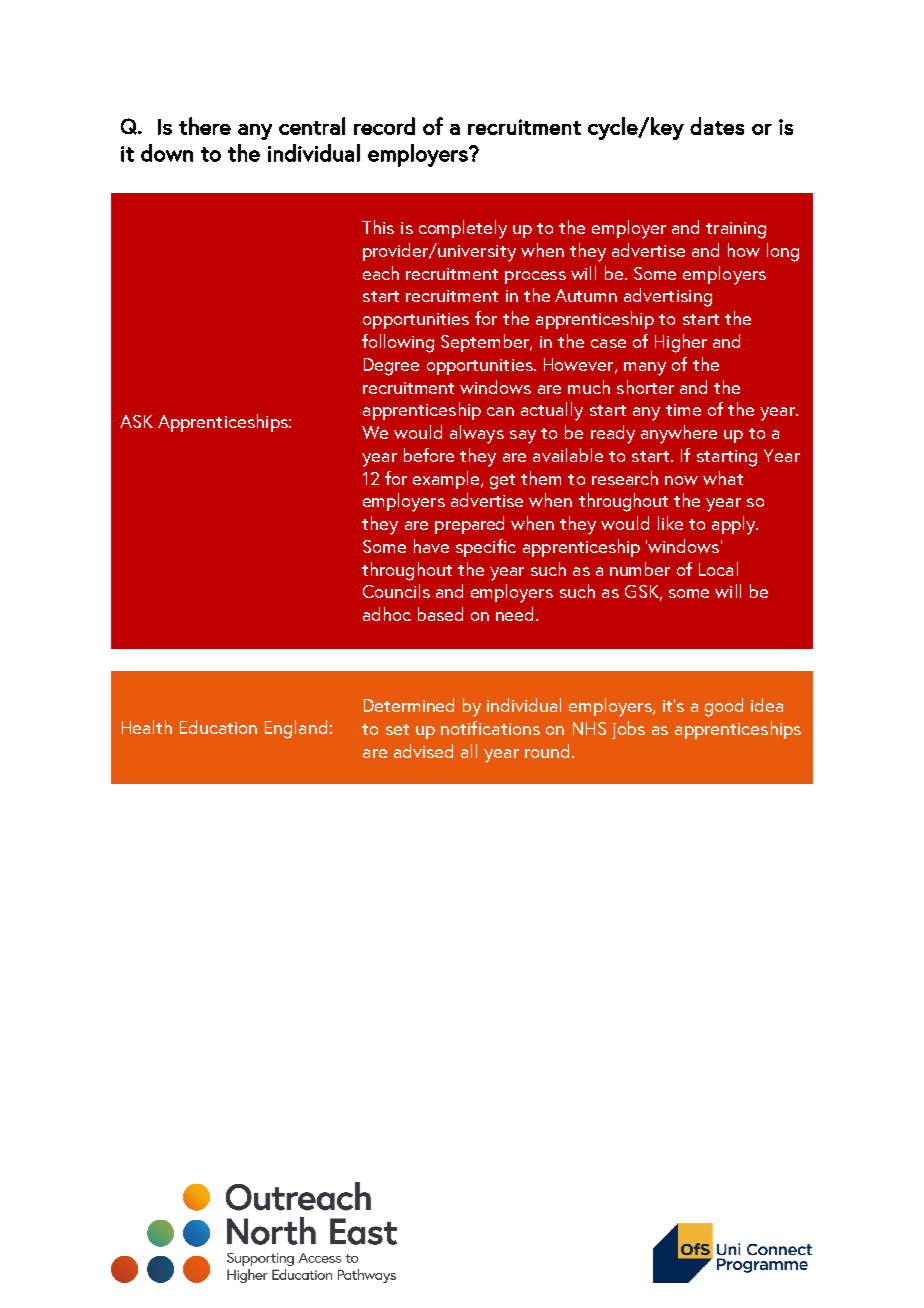 The image size is (924, 1308). I want to click on anywhere, so click(679, 434).
